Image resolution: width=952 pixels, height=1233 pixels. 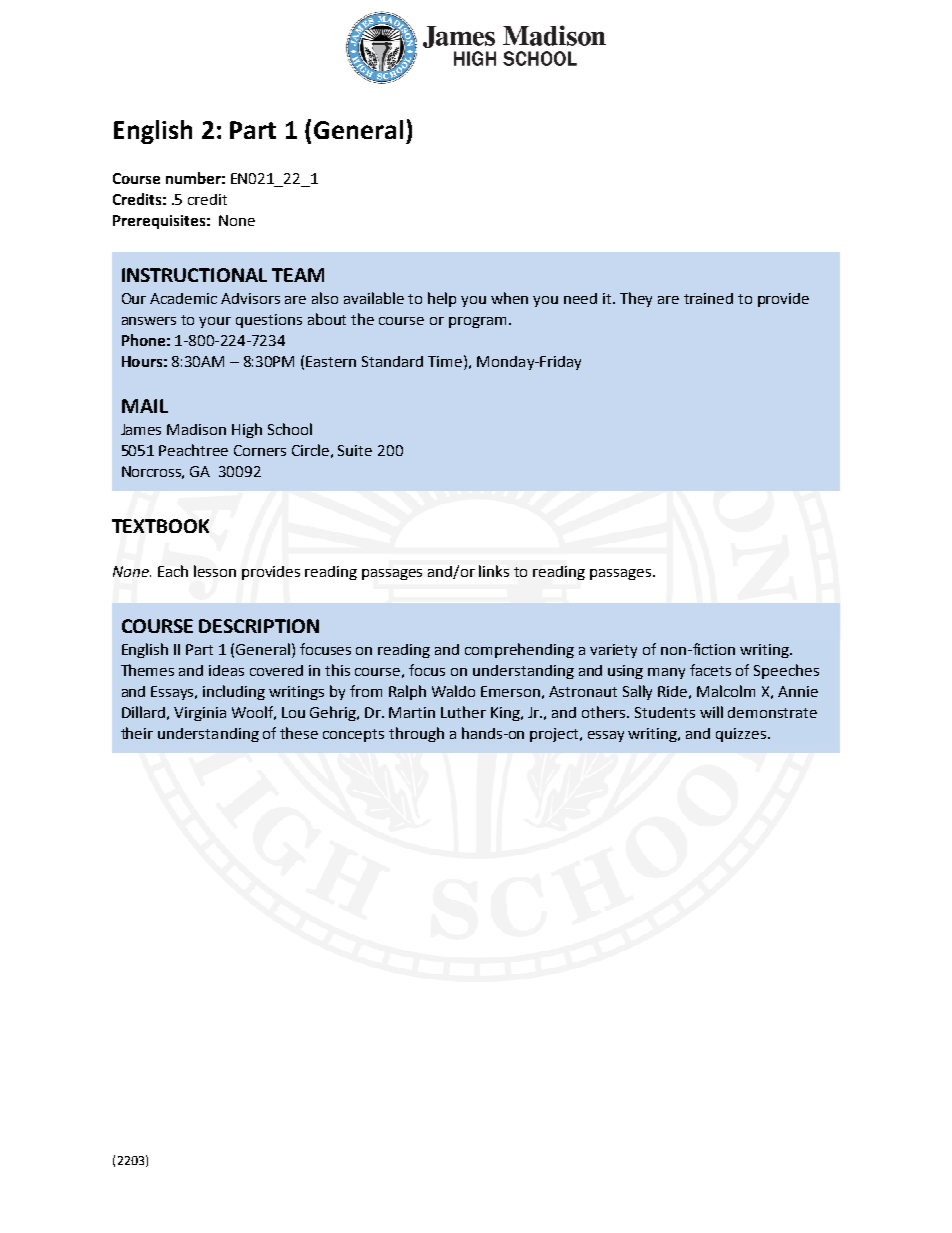 What do you see at coordinates (355, 450) in the screenshot?
I see `Suite` at bounding box center [355, 450].
